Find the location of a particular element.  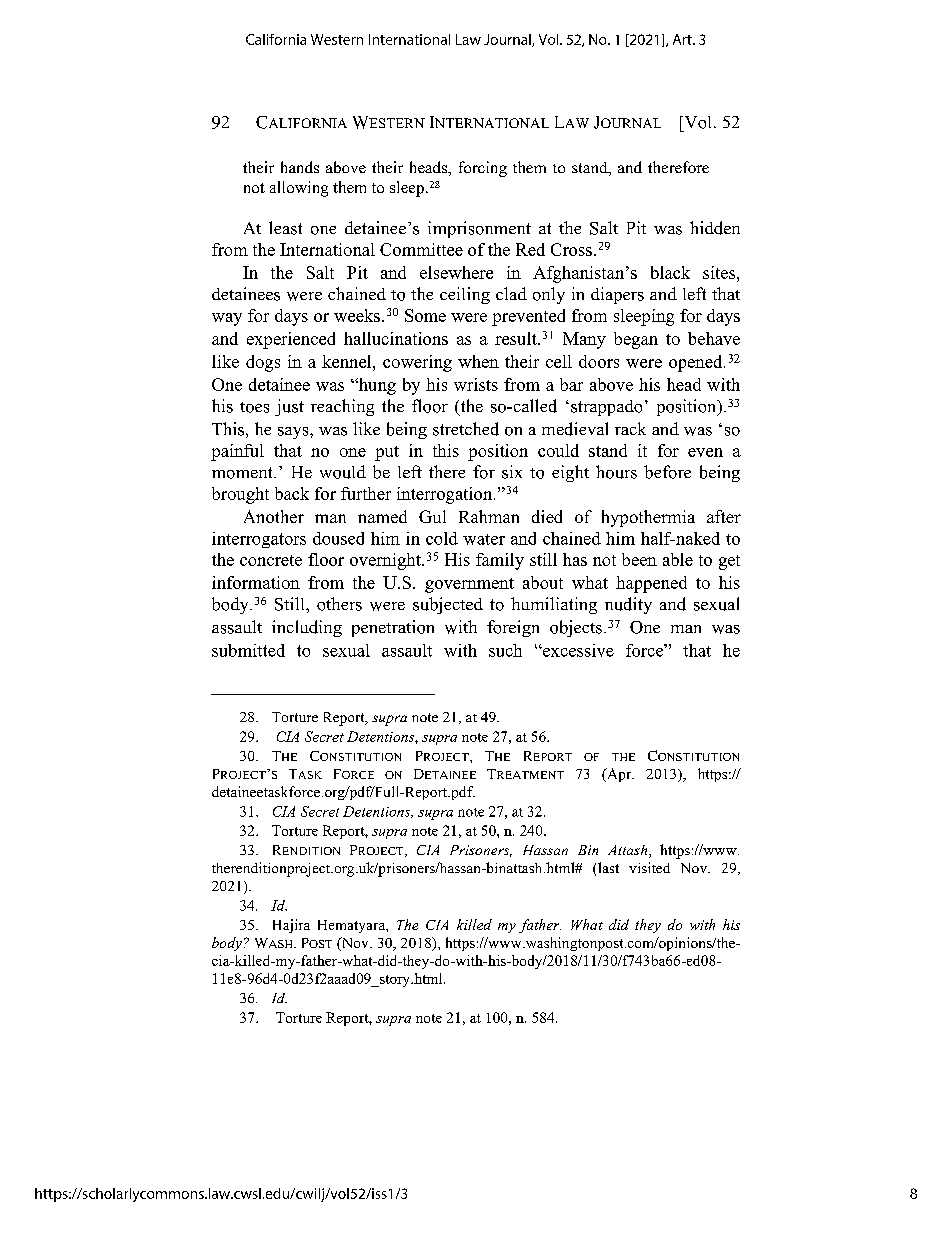

Art is located at coordinates (683, 39).
